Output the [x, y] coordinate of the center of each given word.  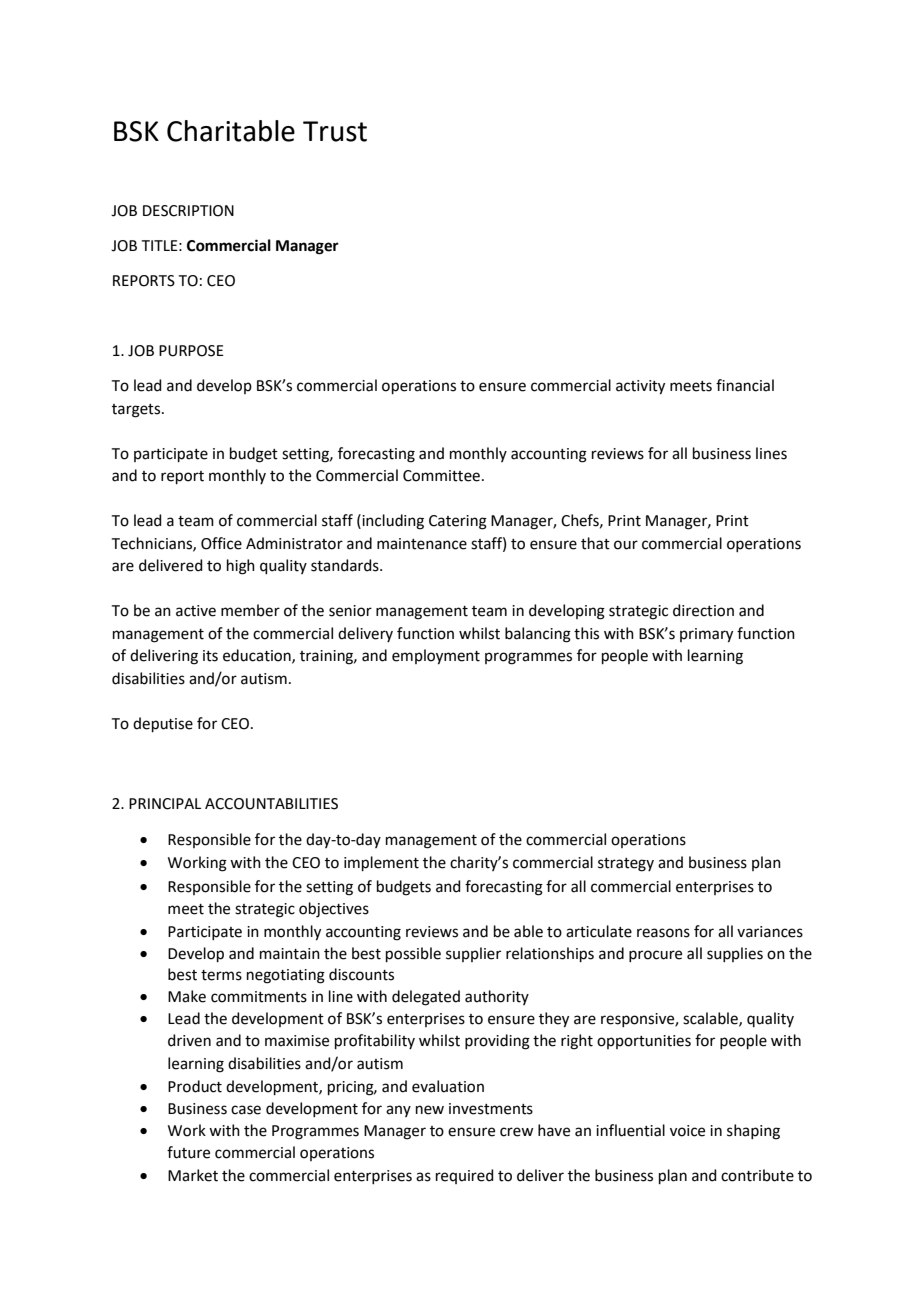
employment [436, 657]
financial [745, 385]
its [210, 656]
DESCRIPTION [188, 211]
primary [706, 635]
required [465, 1176]
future [188, 1152]
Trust [335, 131]
